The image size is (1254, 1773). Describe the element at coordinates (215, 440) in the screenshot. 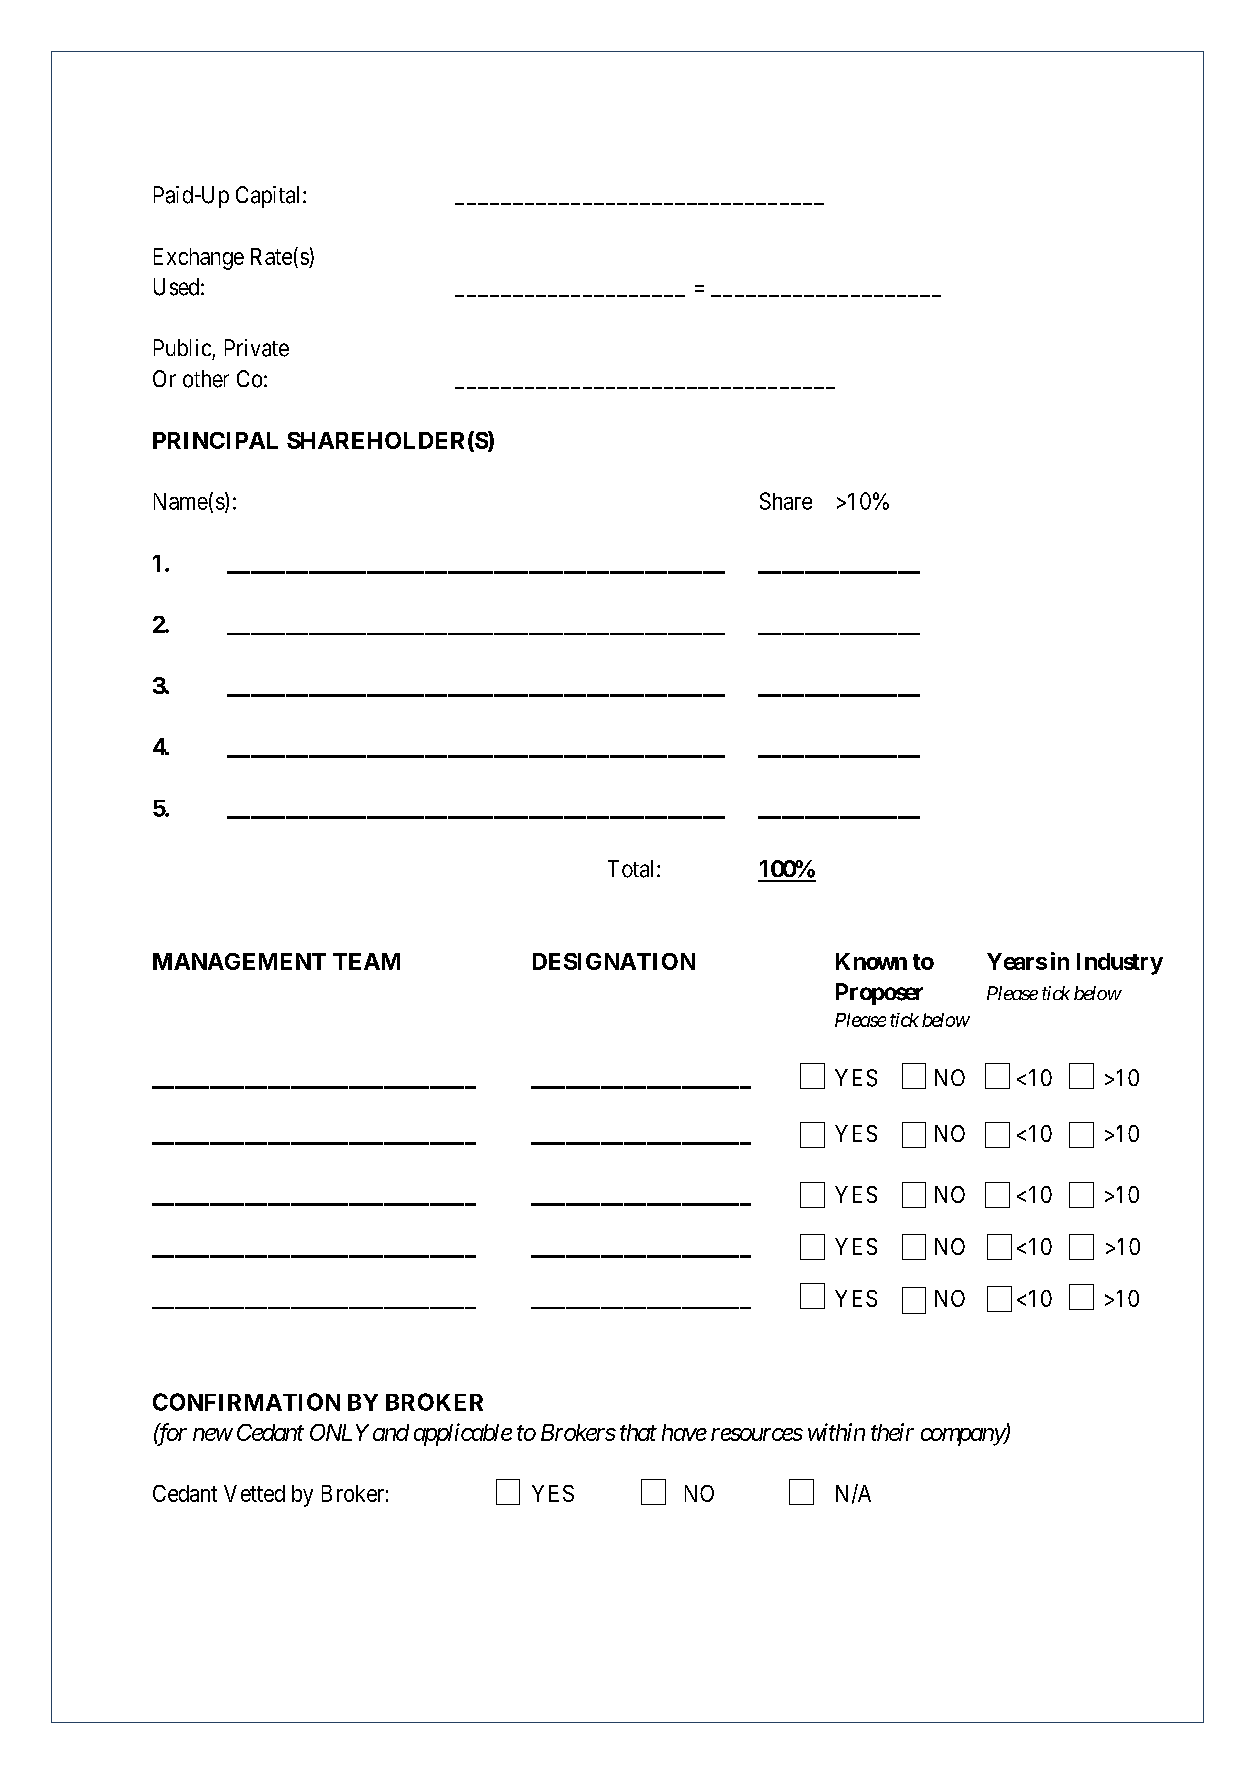

I see `PRINCIPAL` at that location.
